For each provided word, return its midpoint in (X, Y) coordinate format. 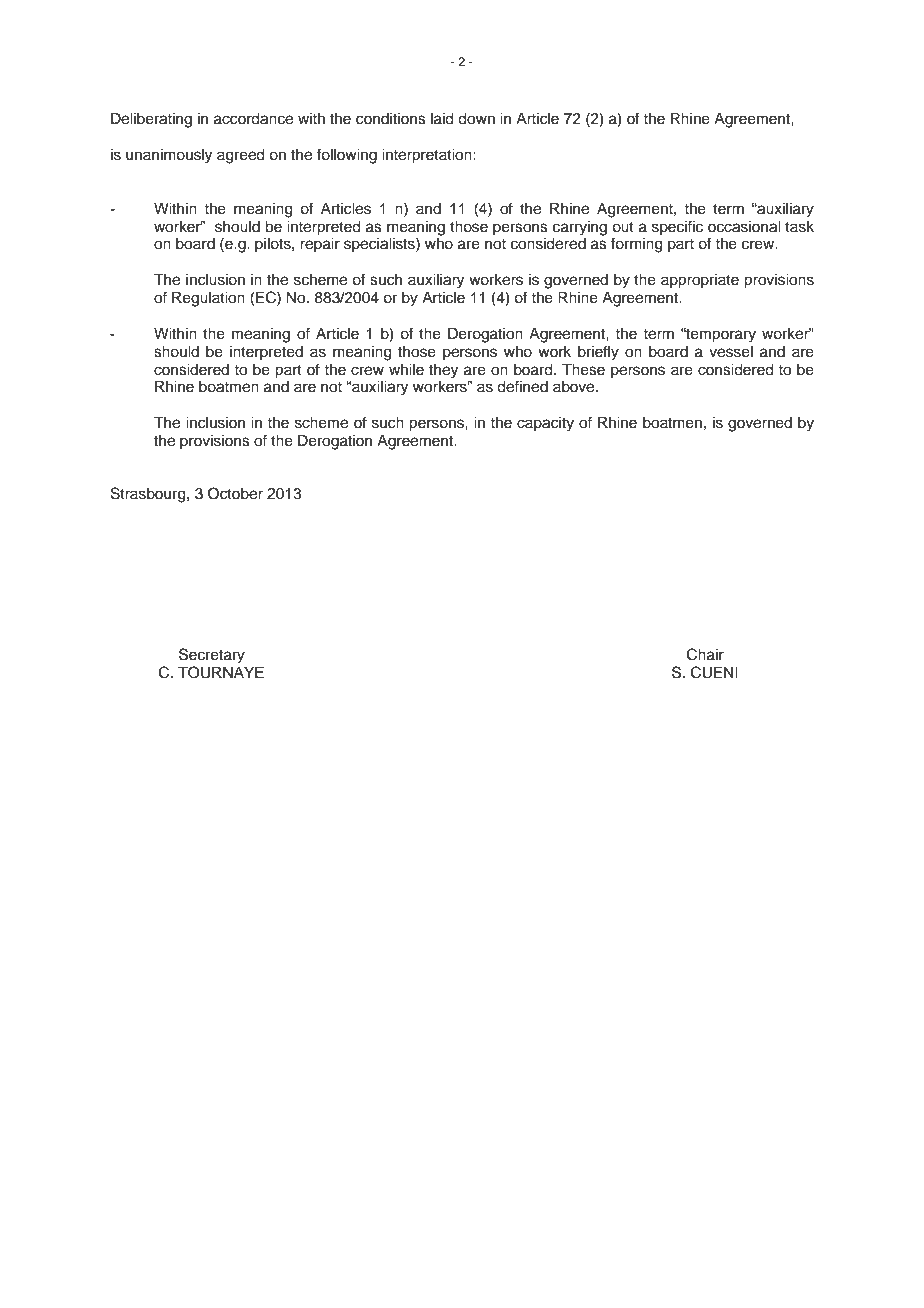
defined (522, 386)
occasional (744, 227)
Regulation (208, 299)
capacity (545, 424)
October (235, 493)
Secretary (212, 656)
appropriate (700, 281)
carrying (580, 228)
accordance (253, 119)
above (575, 387)
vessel (731, 352)
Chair (705, 654)
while (406, 370)
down (476, 119)
